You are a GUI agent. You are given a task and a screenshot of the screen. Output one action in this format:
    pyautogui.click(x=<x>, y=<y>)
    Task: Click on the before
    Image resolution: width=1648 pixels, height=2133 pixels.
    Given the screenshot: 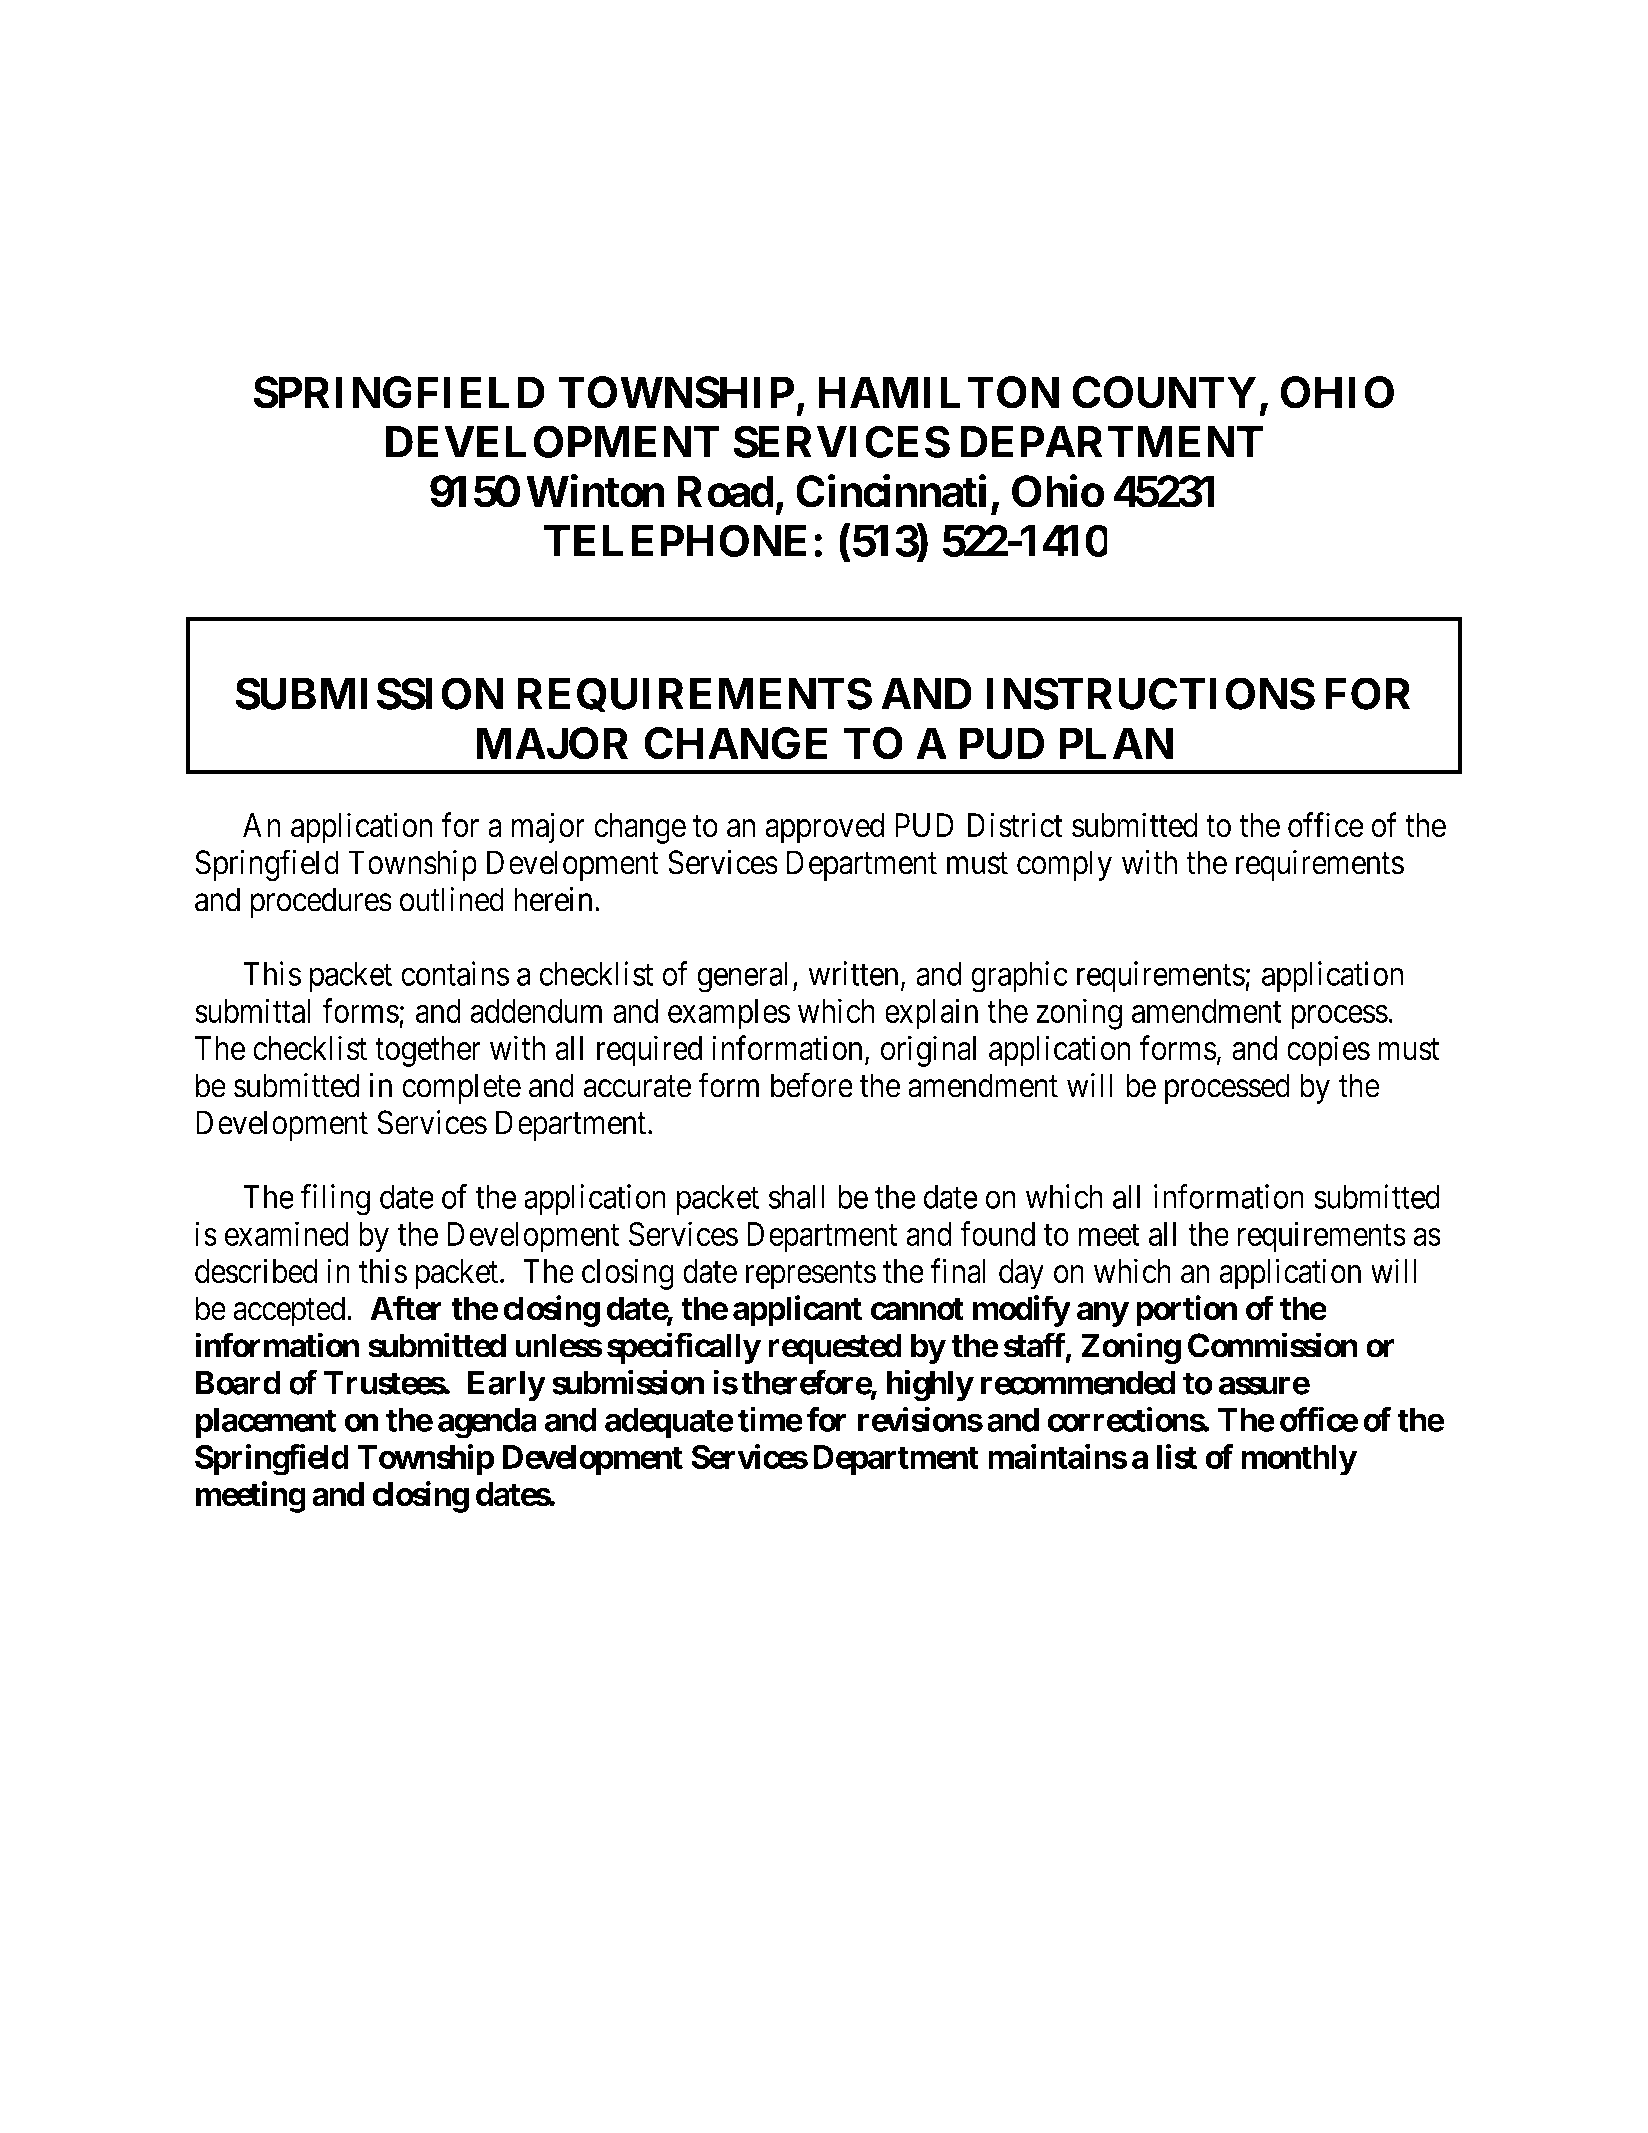 What is the action you would take?
    pyautogui.click(x=812, y=1085)
